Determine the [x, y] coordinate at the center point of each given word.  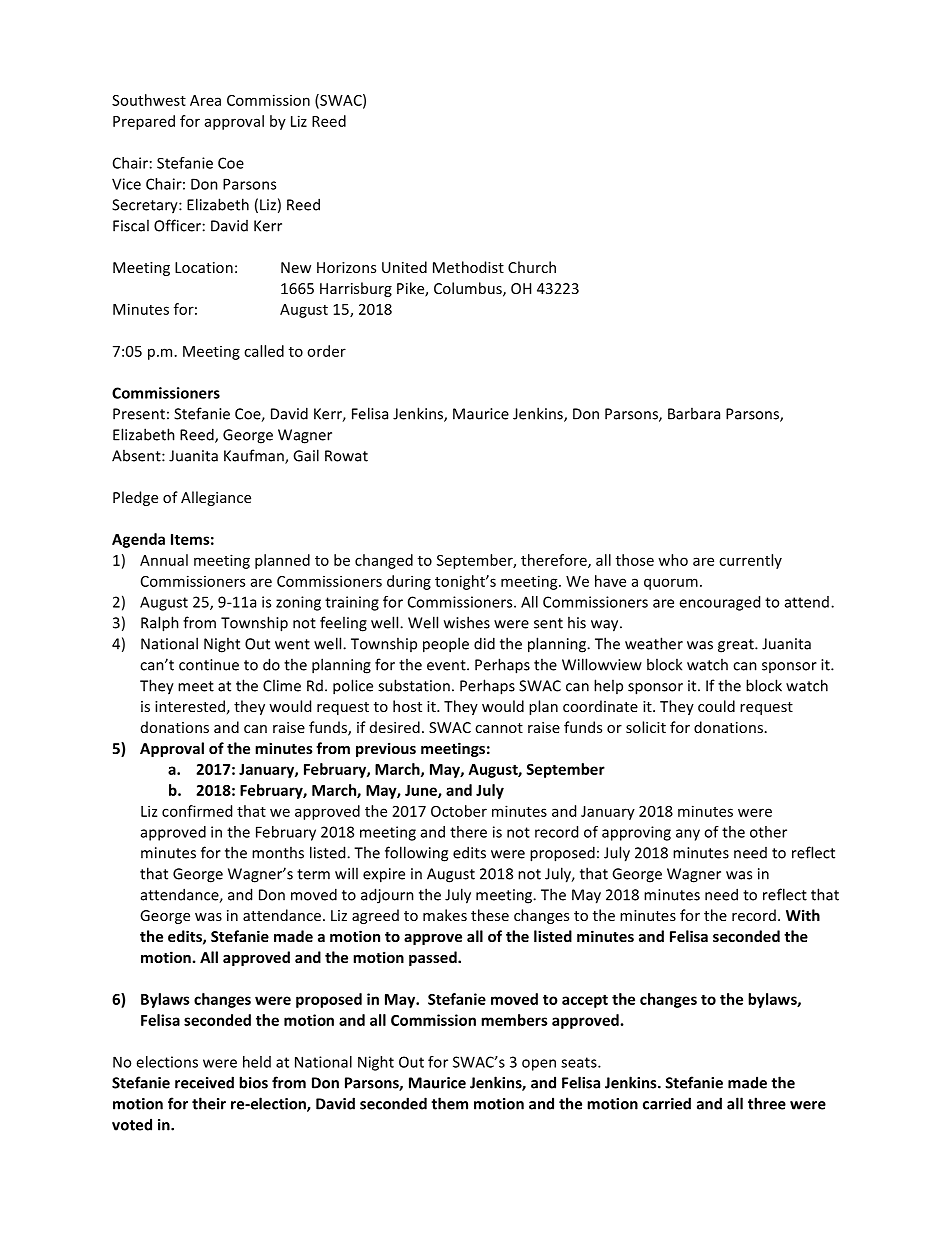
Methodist [468, 267]
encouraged [719, 603]
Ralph [160, 624]
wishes [467, 622]
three [767, 1103]
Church [532, 267]
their [209, 1103]
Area [205, 100]
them [449, 1103]
